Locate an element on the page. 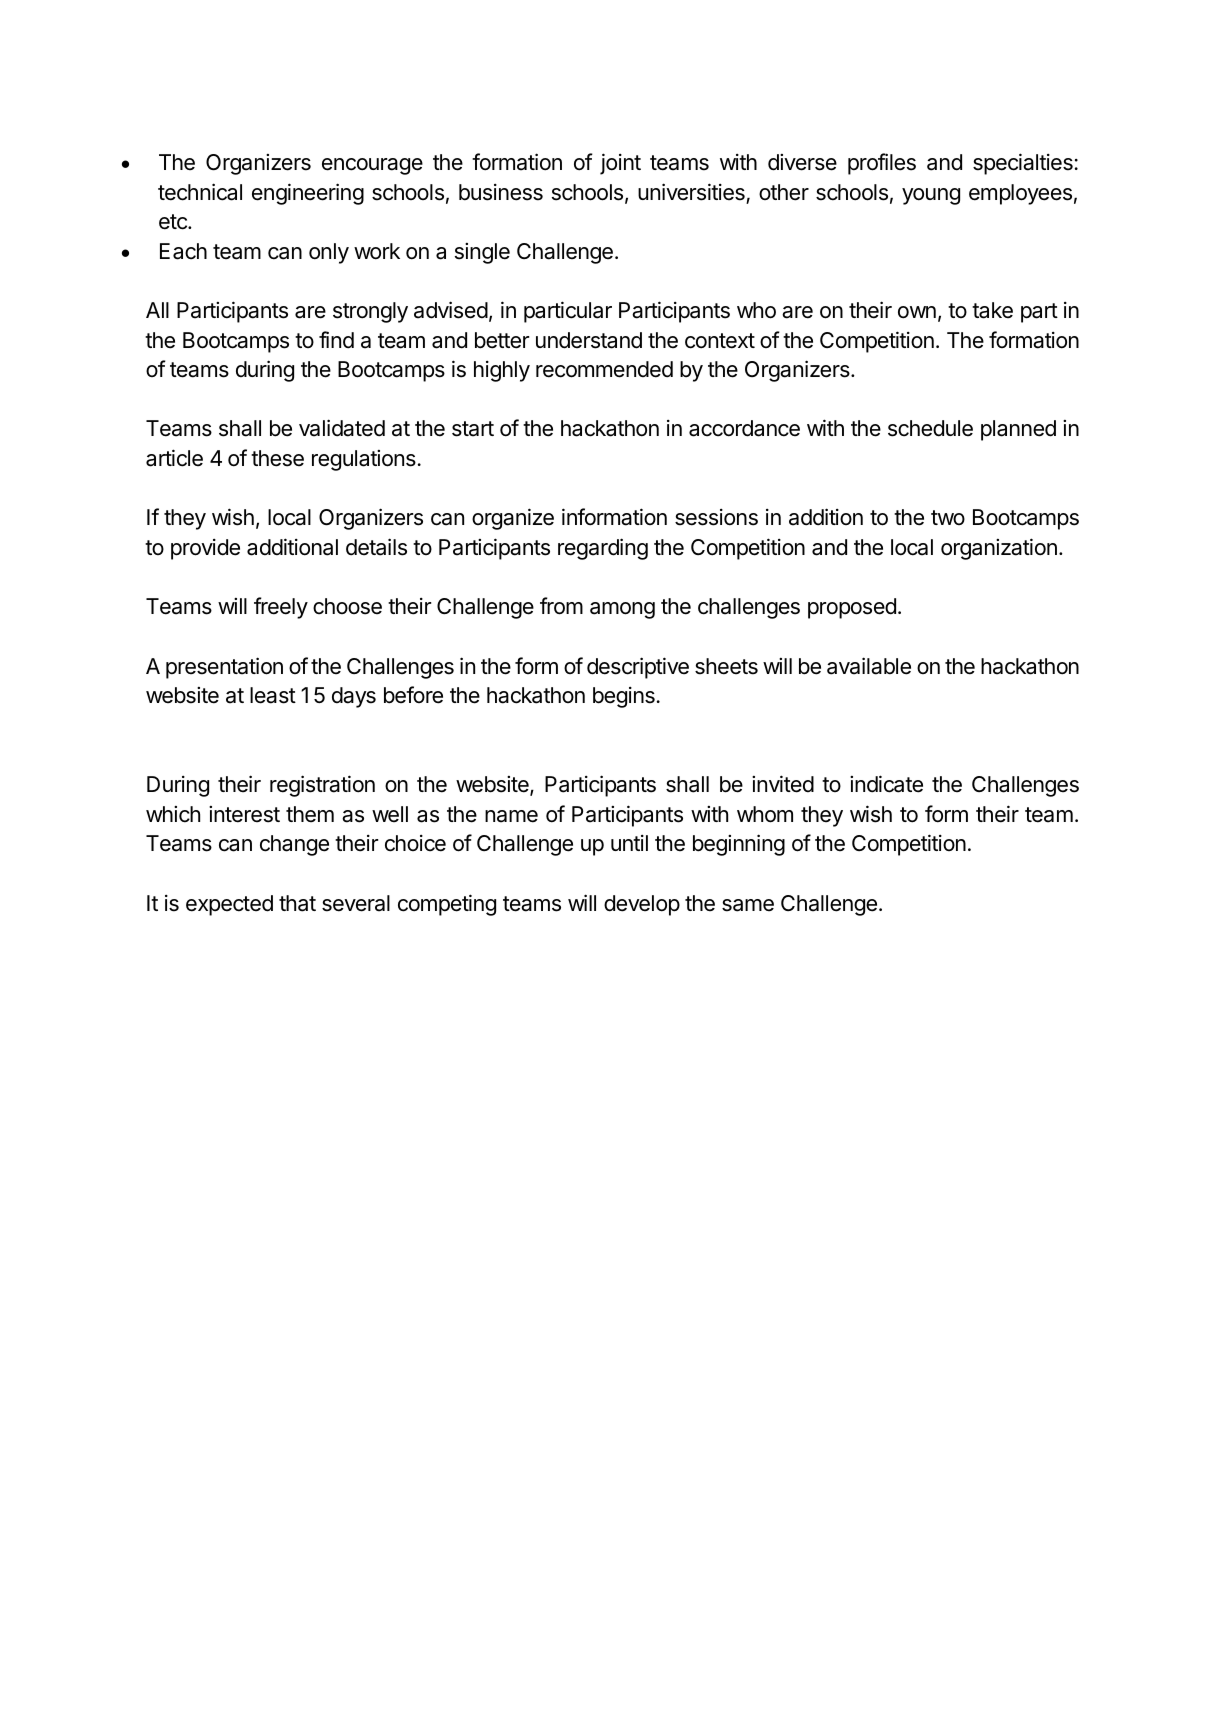 This page has height=1732, width=1225. provide is located at coordinates (205, 549).
